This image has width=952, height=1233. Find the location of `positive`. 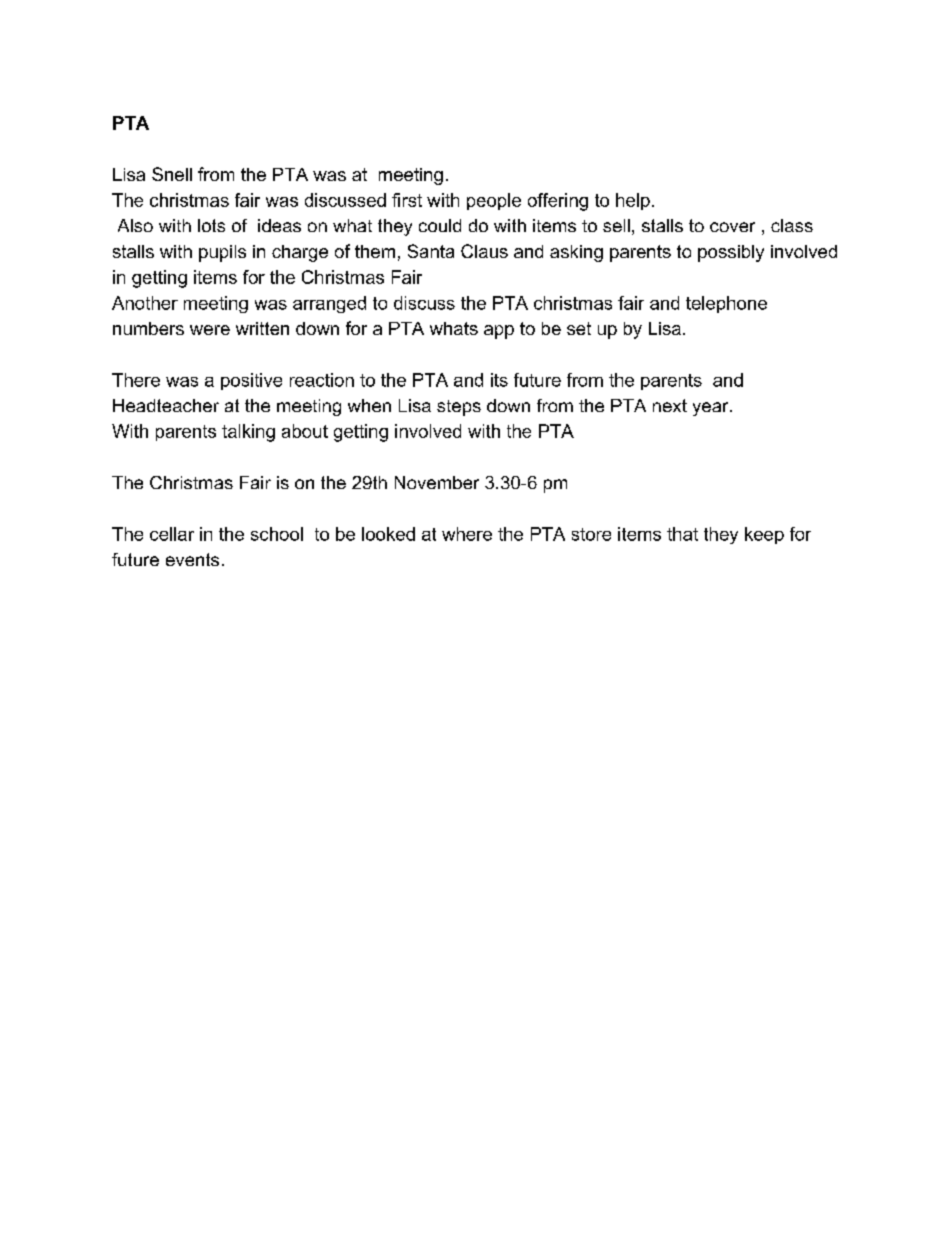

positive is located at coordinates (251, 381).
